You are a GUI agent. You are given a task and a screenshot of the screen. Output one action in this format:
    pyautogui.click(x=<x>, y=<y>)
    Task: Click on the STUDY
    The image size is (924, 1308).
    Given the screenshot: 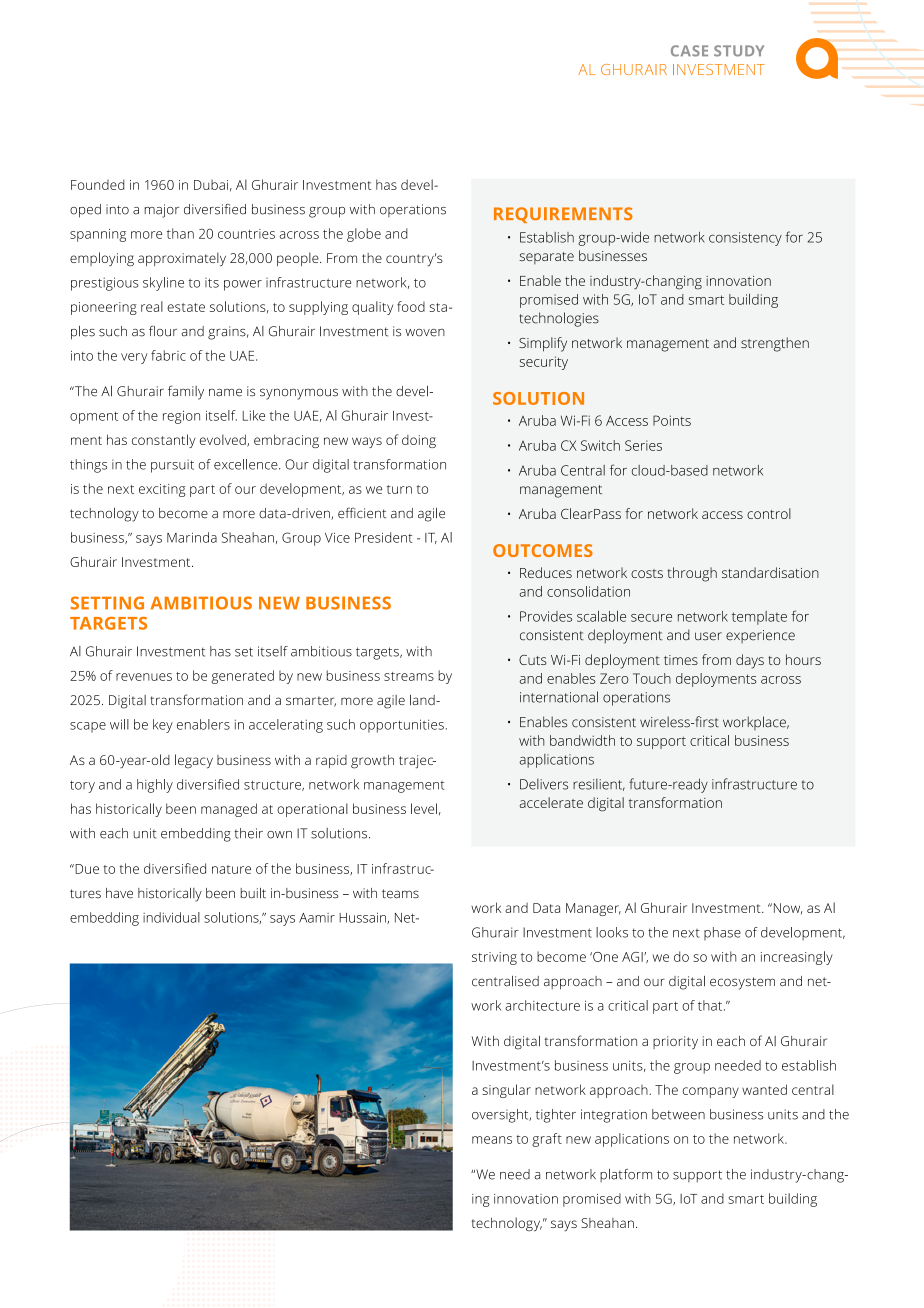 What is the action you would take?
    pyautogui.click(x=739, y=51)
